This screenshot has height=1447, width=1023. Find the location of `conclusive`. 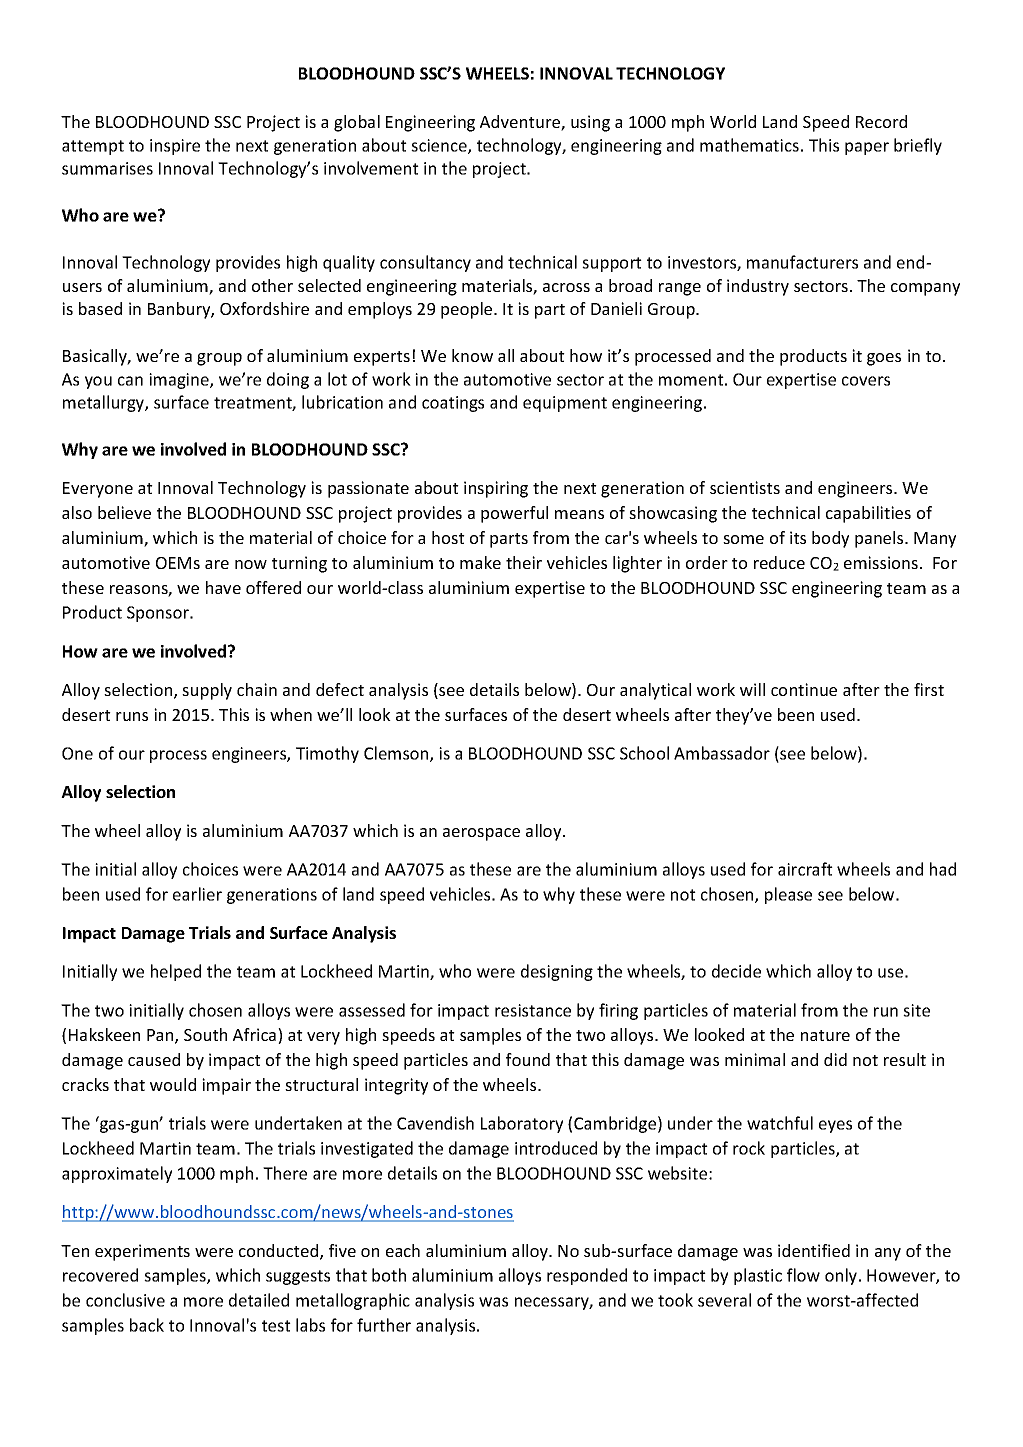

conclusive is located at coordinates (125, 1300).
